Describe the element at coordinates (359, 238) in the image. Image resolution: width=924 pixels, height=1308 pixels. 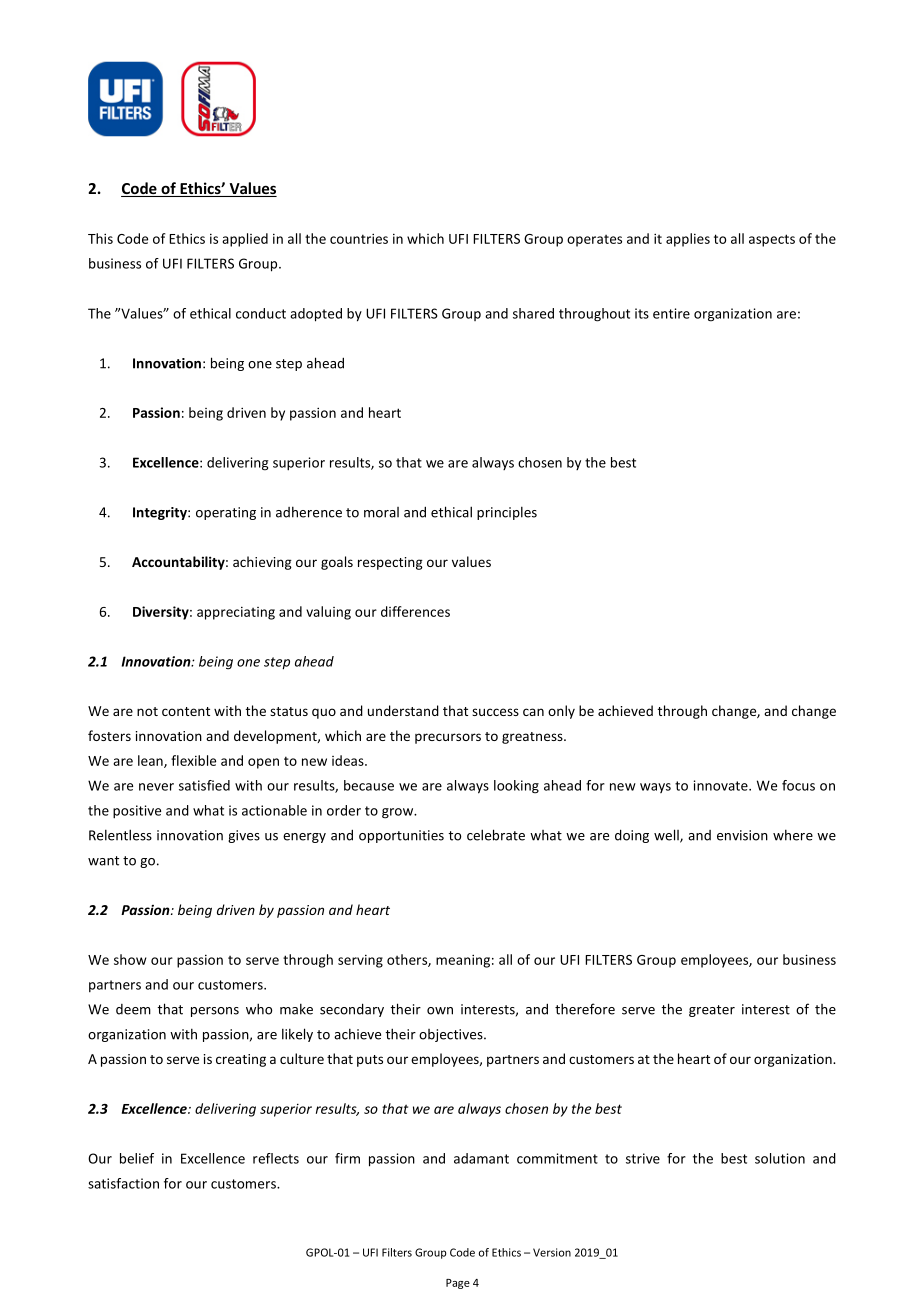
I see `countries` at that location.
